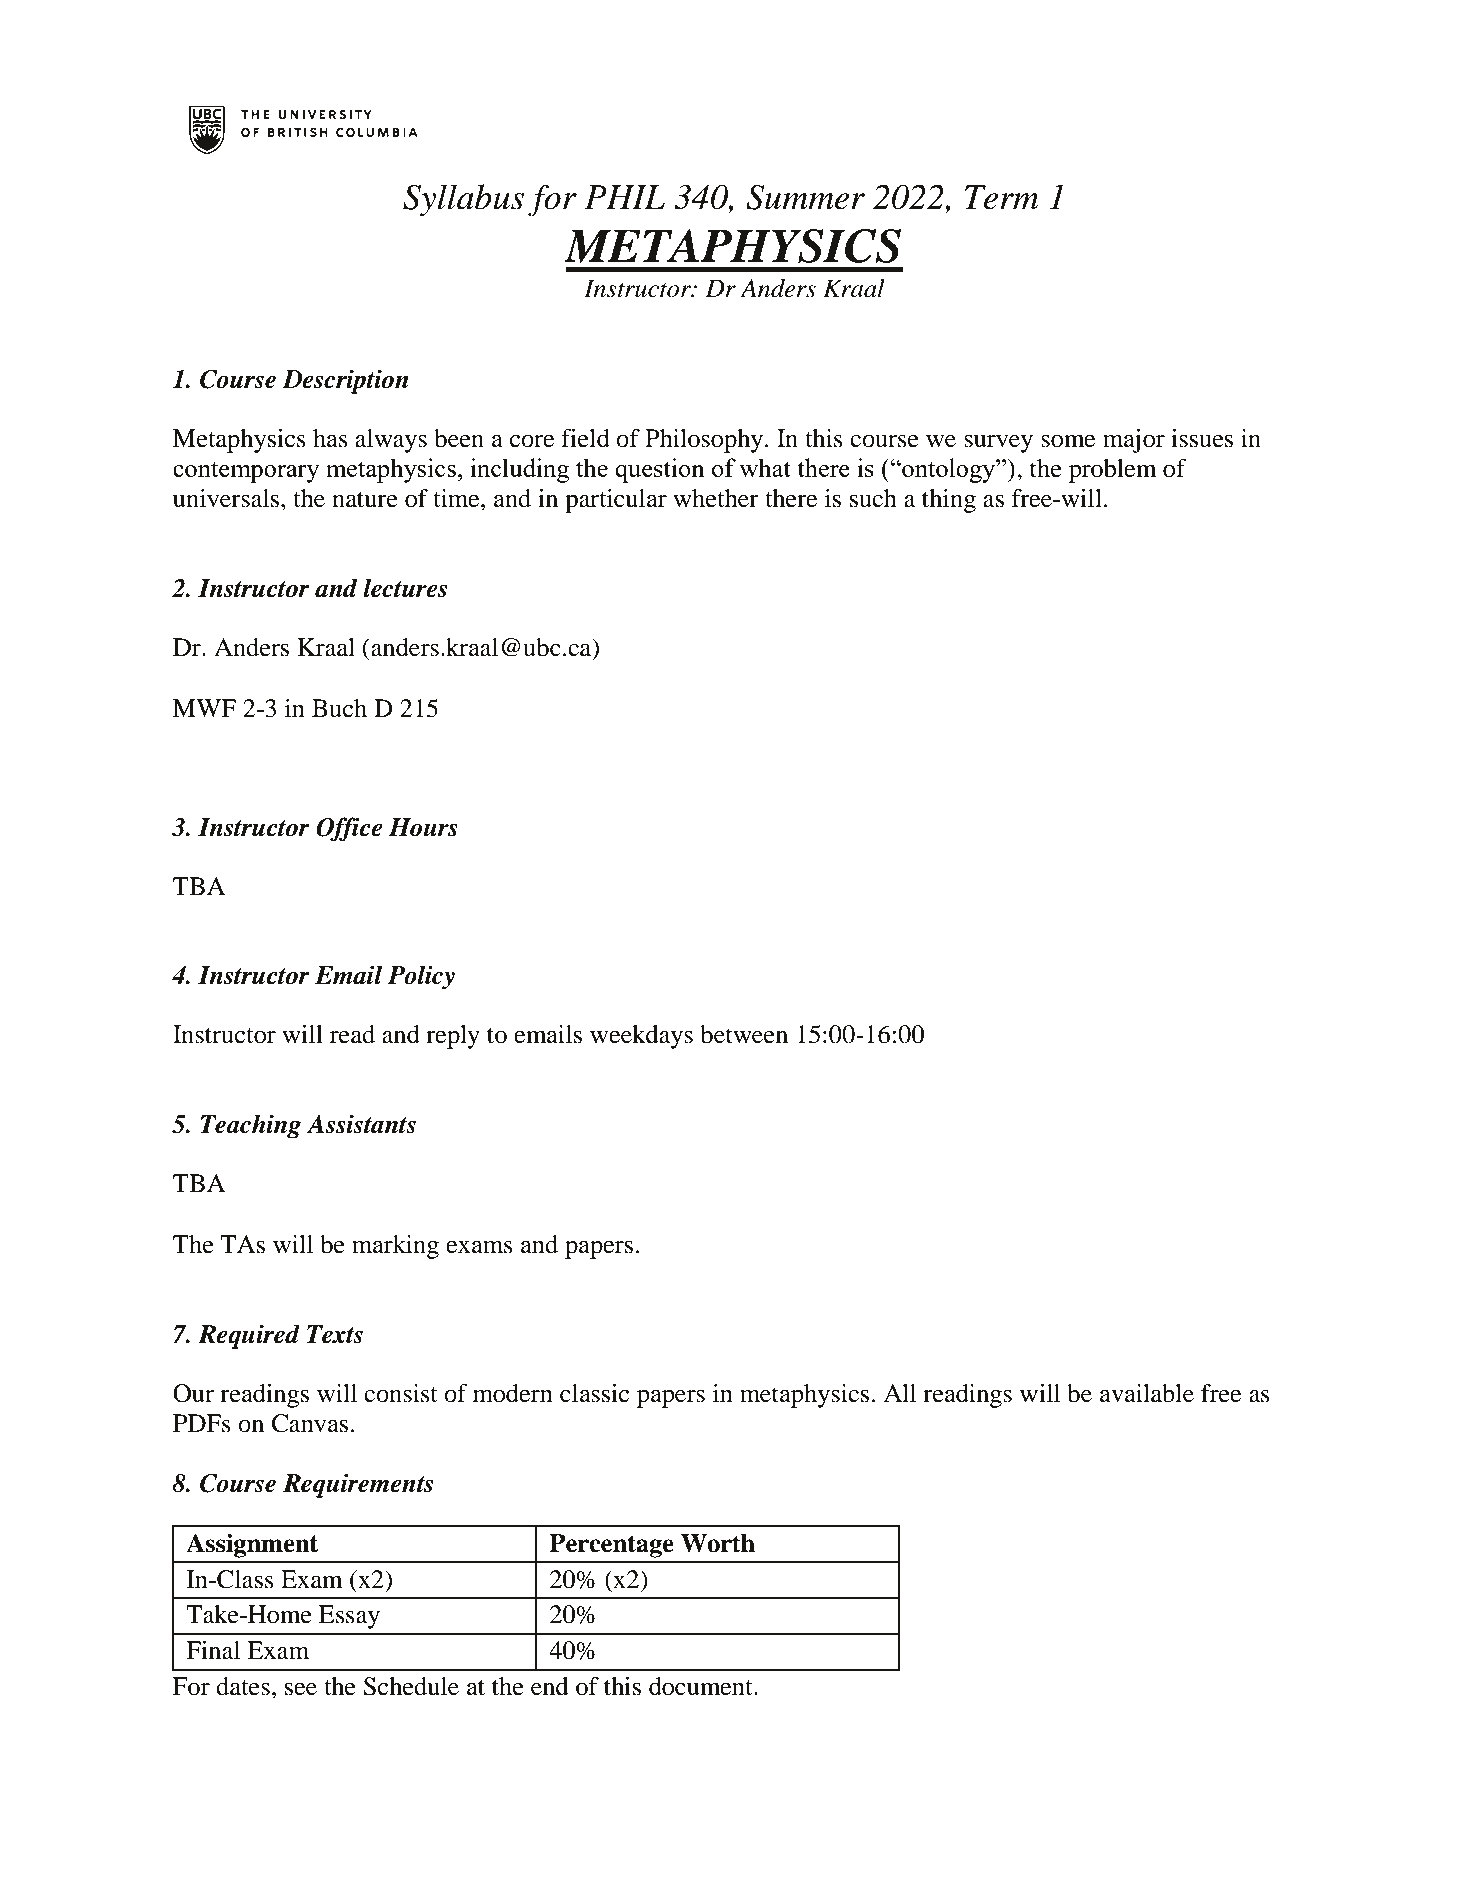  I want to click on Office, so click(349, 829).
